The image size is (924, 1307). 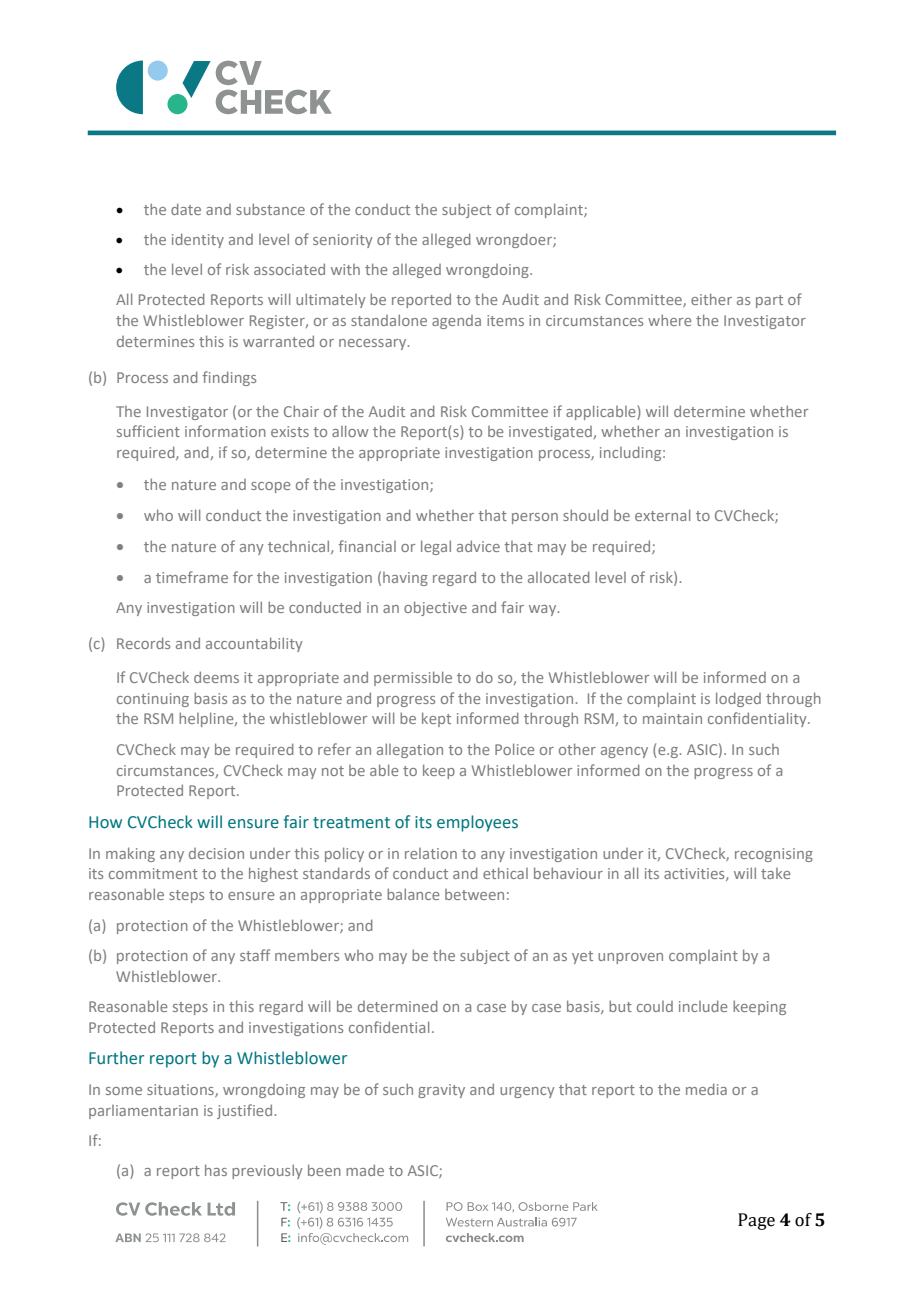 What do you see at coordinates (148, 431) in the screenshot?
I see `sufficient` at bounding box center [148, 431].
